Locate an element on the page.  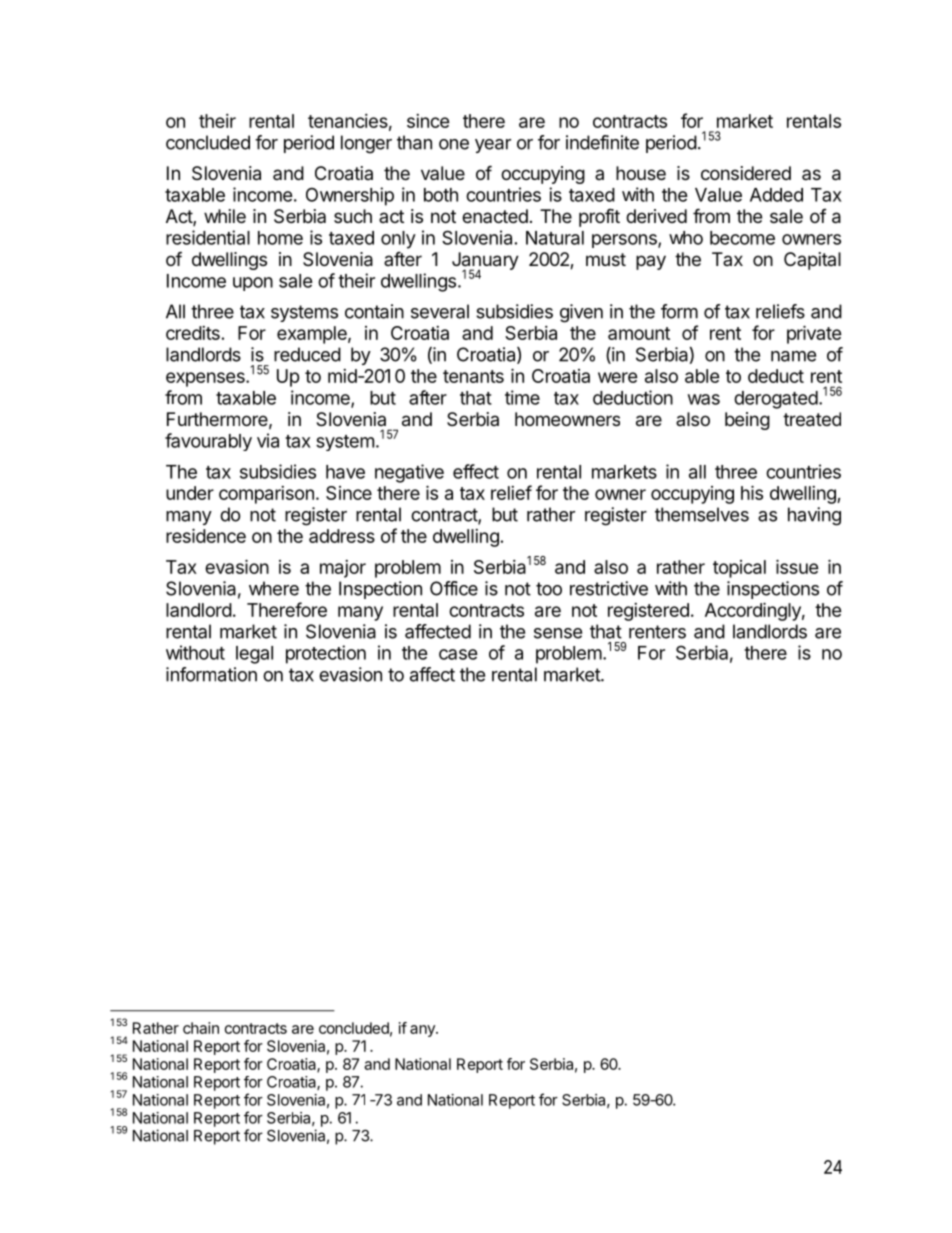
where is located at coordinates (274, 588).
